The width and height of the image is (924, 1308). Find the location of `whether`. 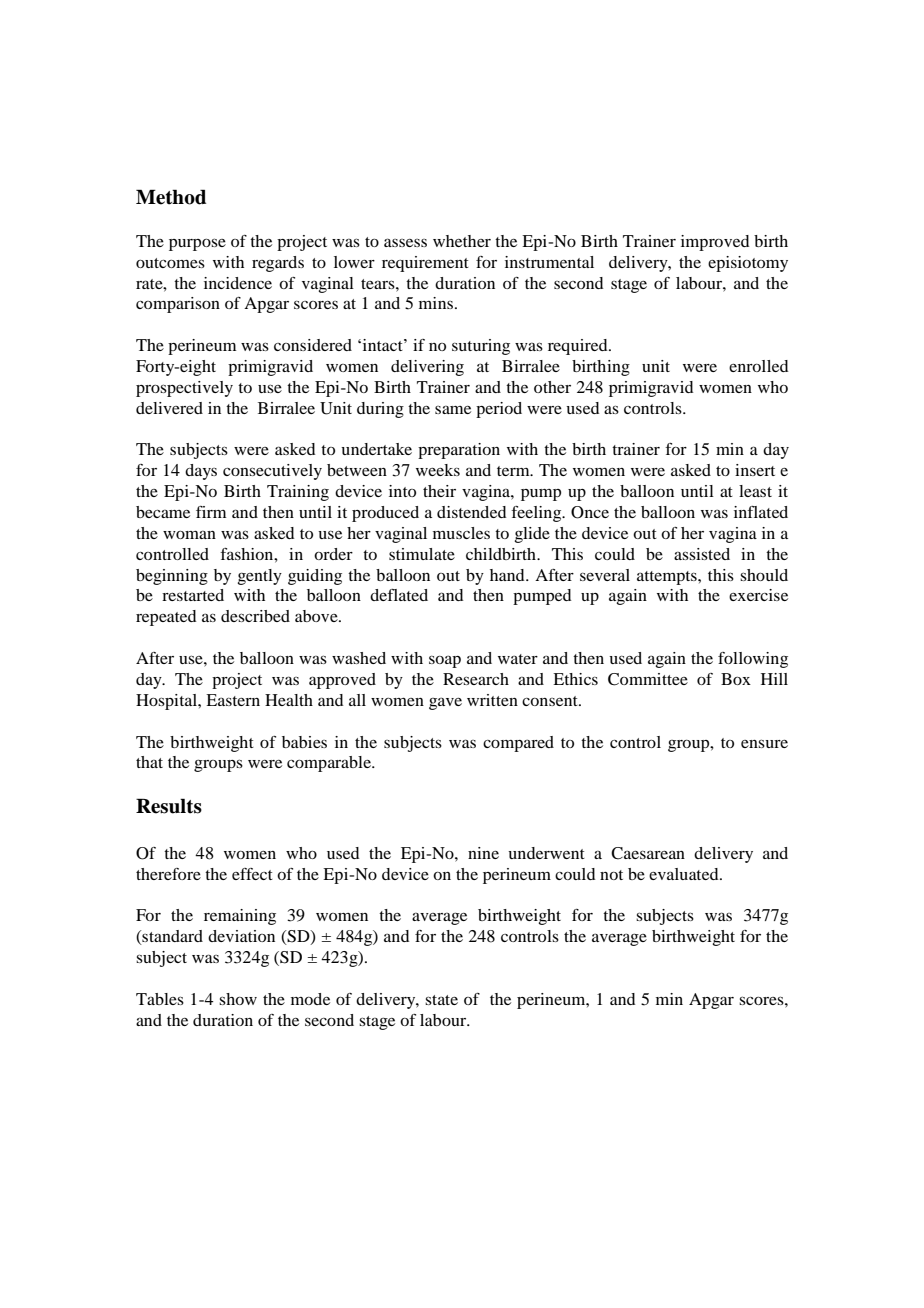

whether is located at coordinates (462, 241).
